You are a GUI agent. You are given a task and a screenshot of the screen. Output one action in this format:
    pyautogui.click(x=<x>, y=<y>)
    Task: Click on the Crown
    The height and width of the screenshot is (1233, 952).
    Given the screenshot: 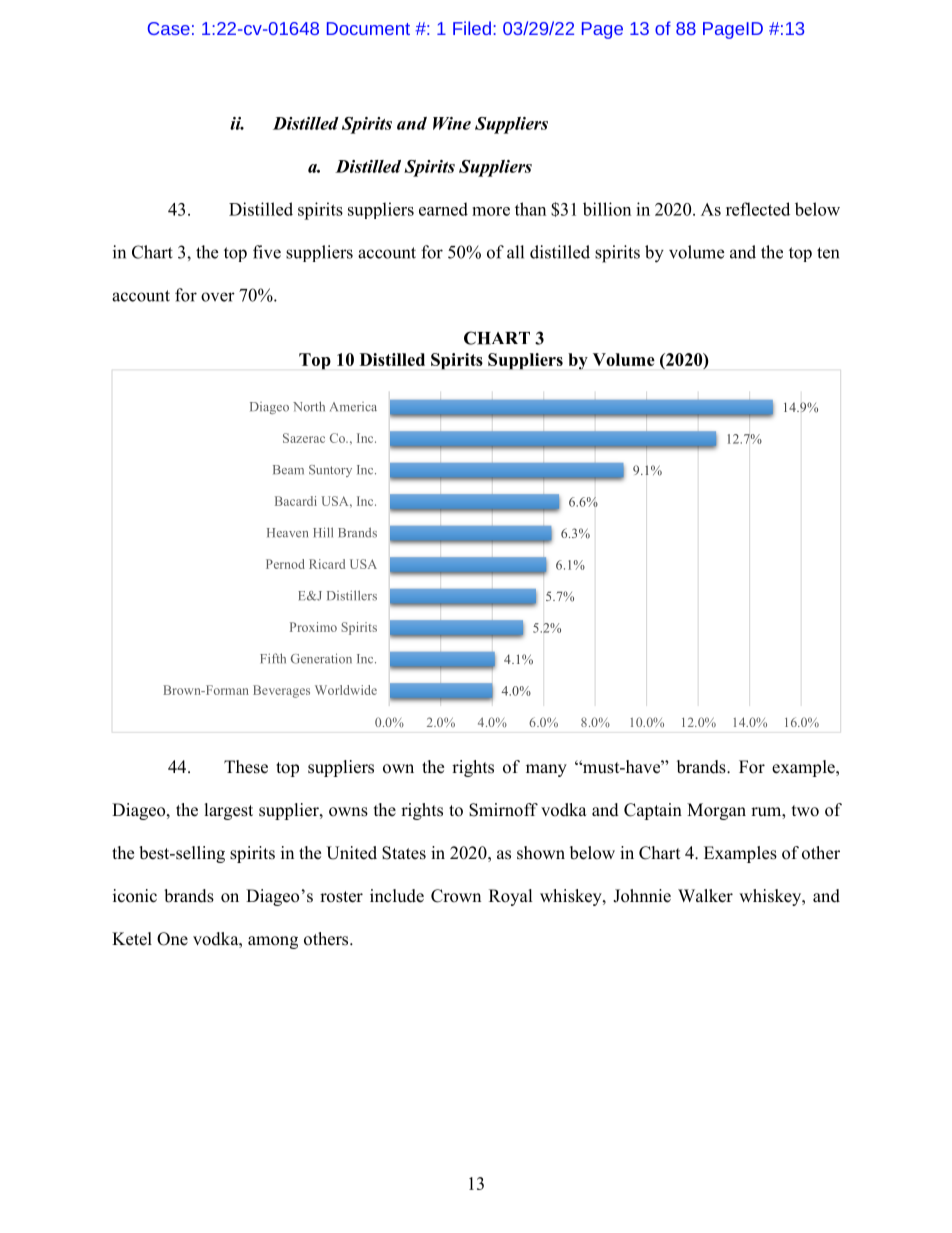 What is the action you would take?
    pyautogui.click(x=456, y=896)
